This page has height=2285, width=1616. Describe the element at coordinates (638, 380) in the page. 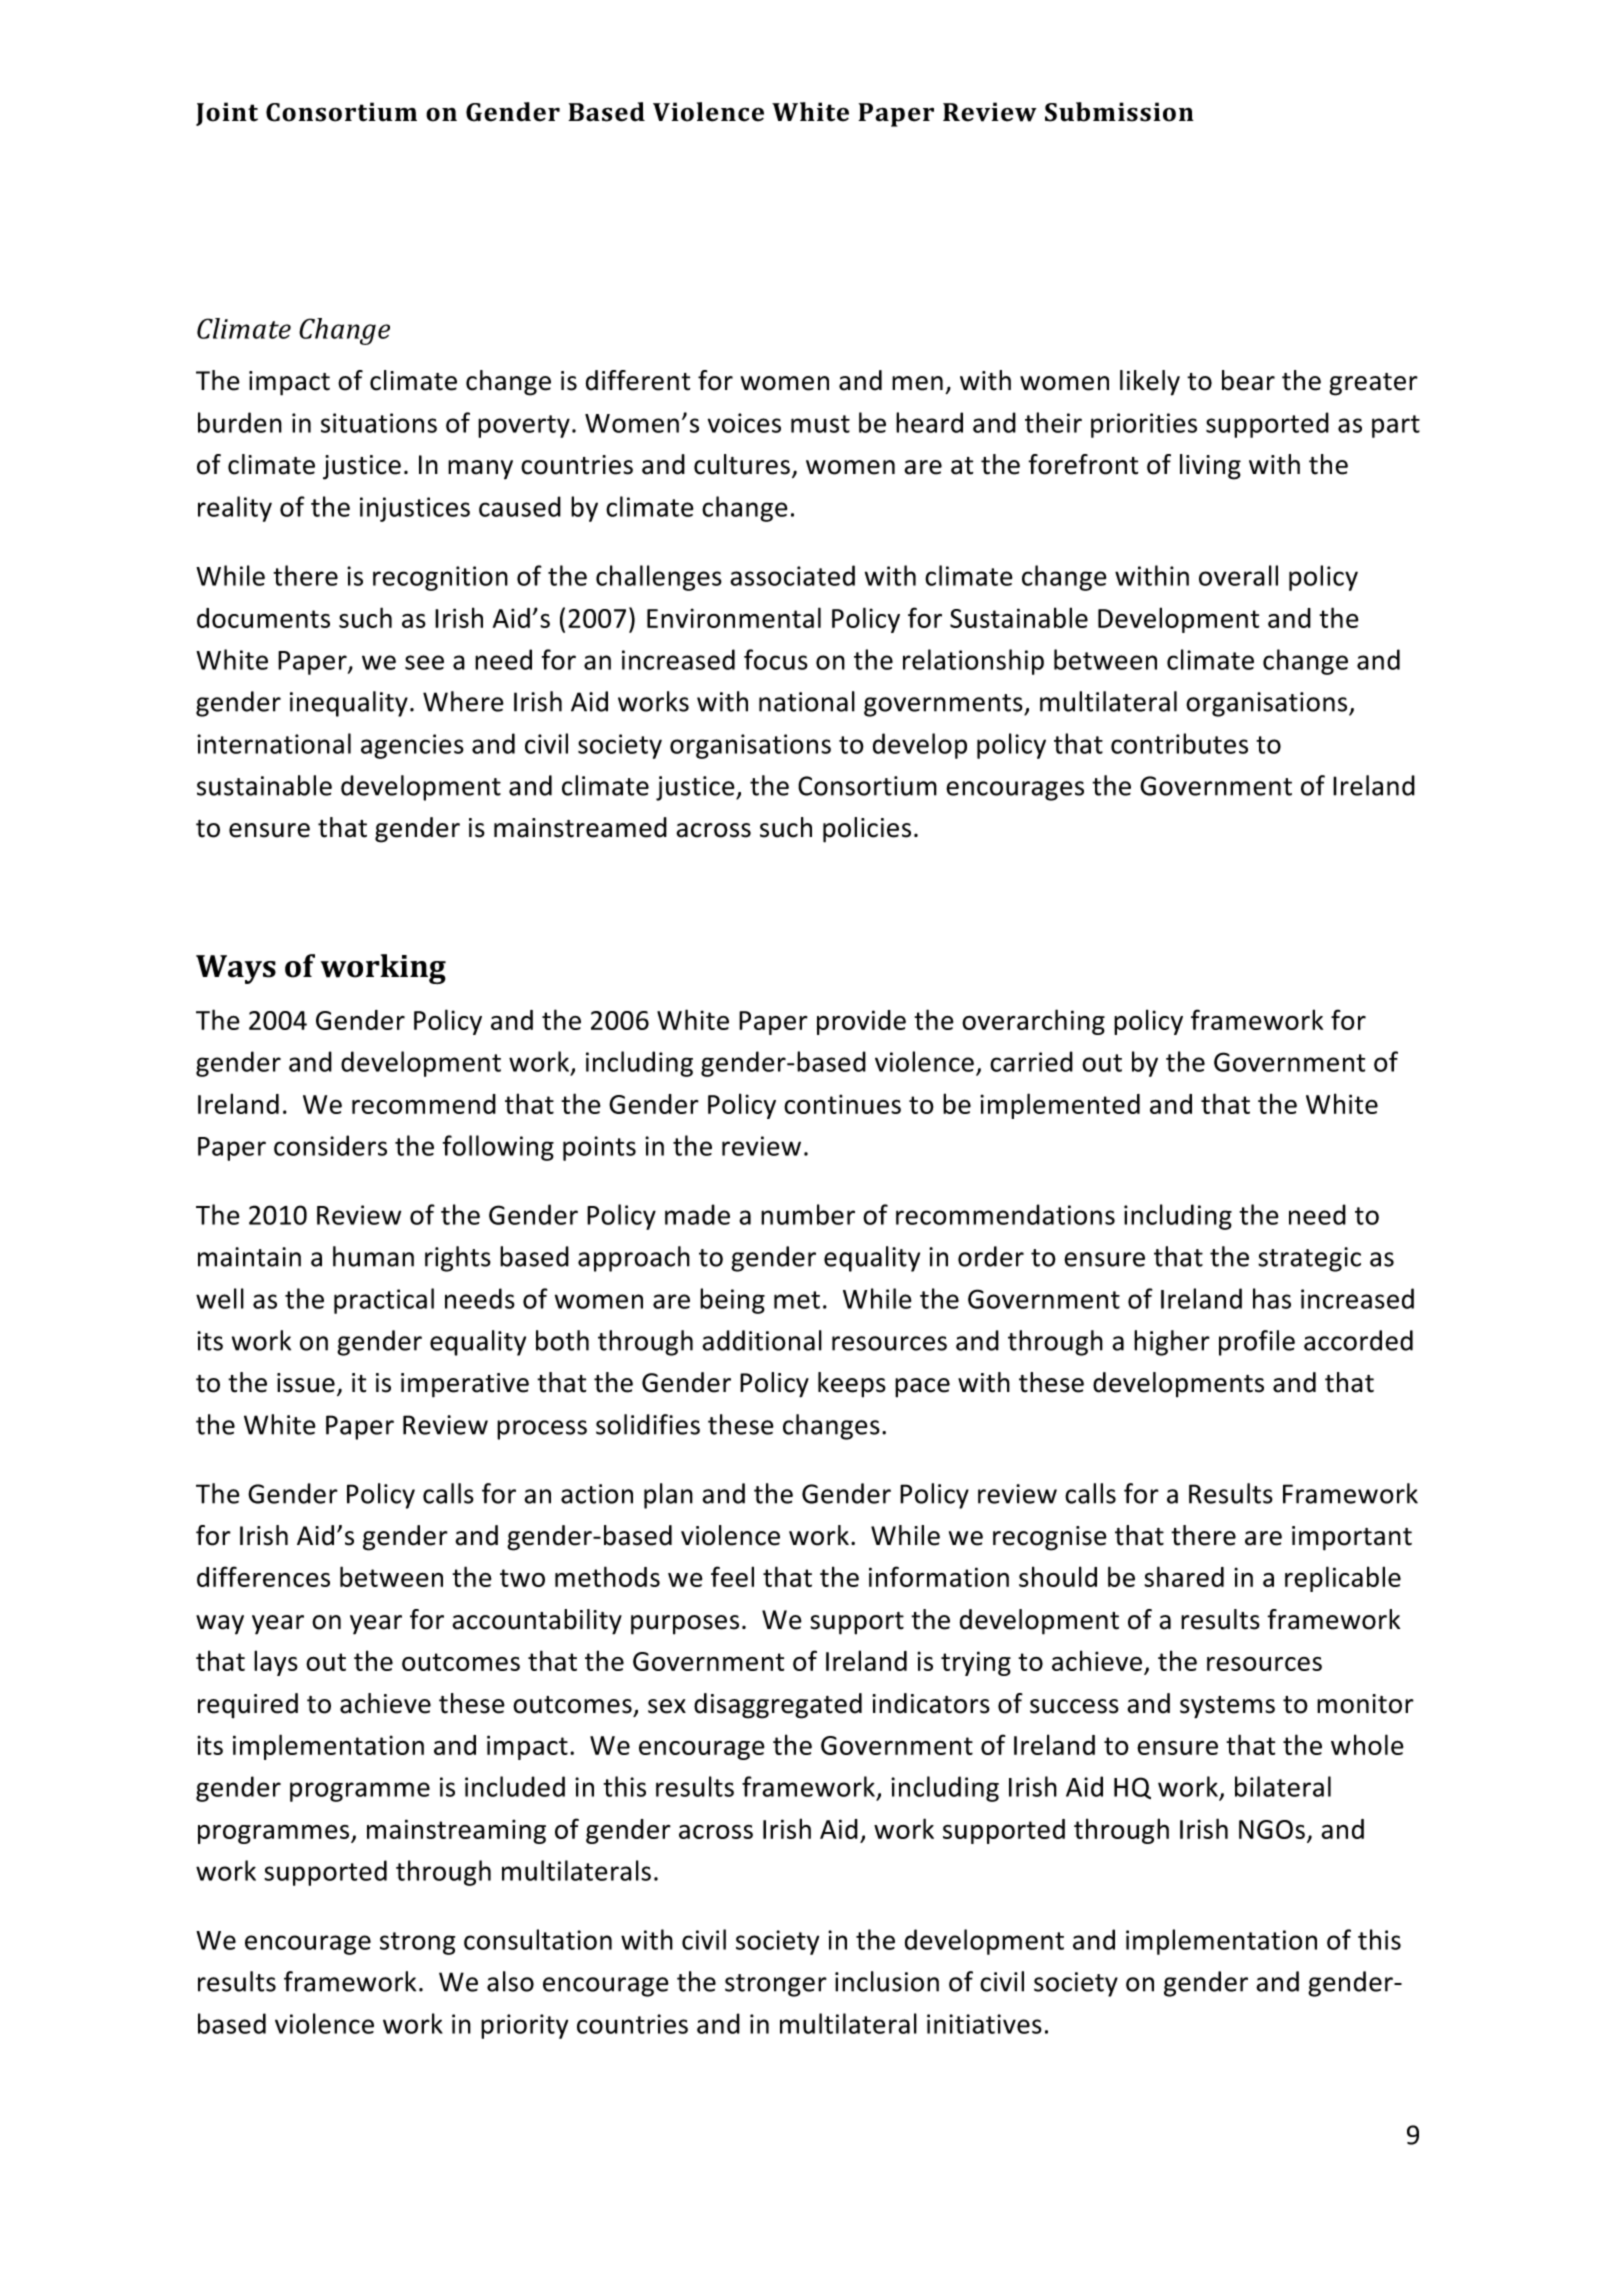

I see `different` at that location.
